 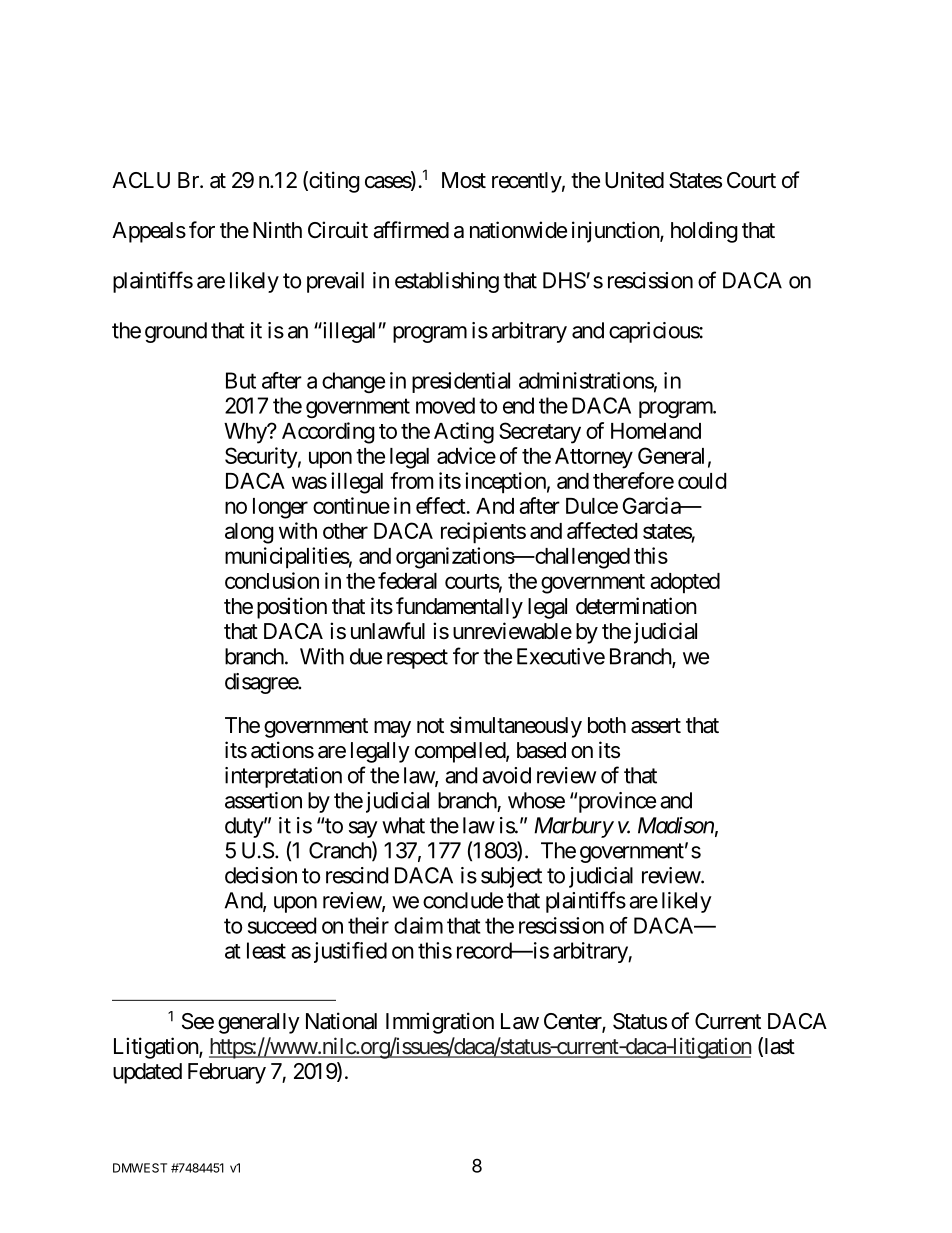 What do you see at coordinates (634, 179) in the document?
I see `United` at bounding box center [634, 179].
